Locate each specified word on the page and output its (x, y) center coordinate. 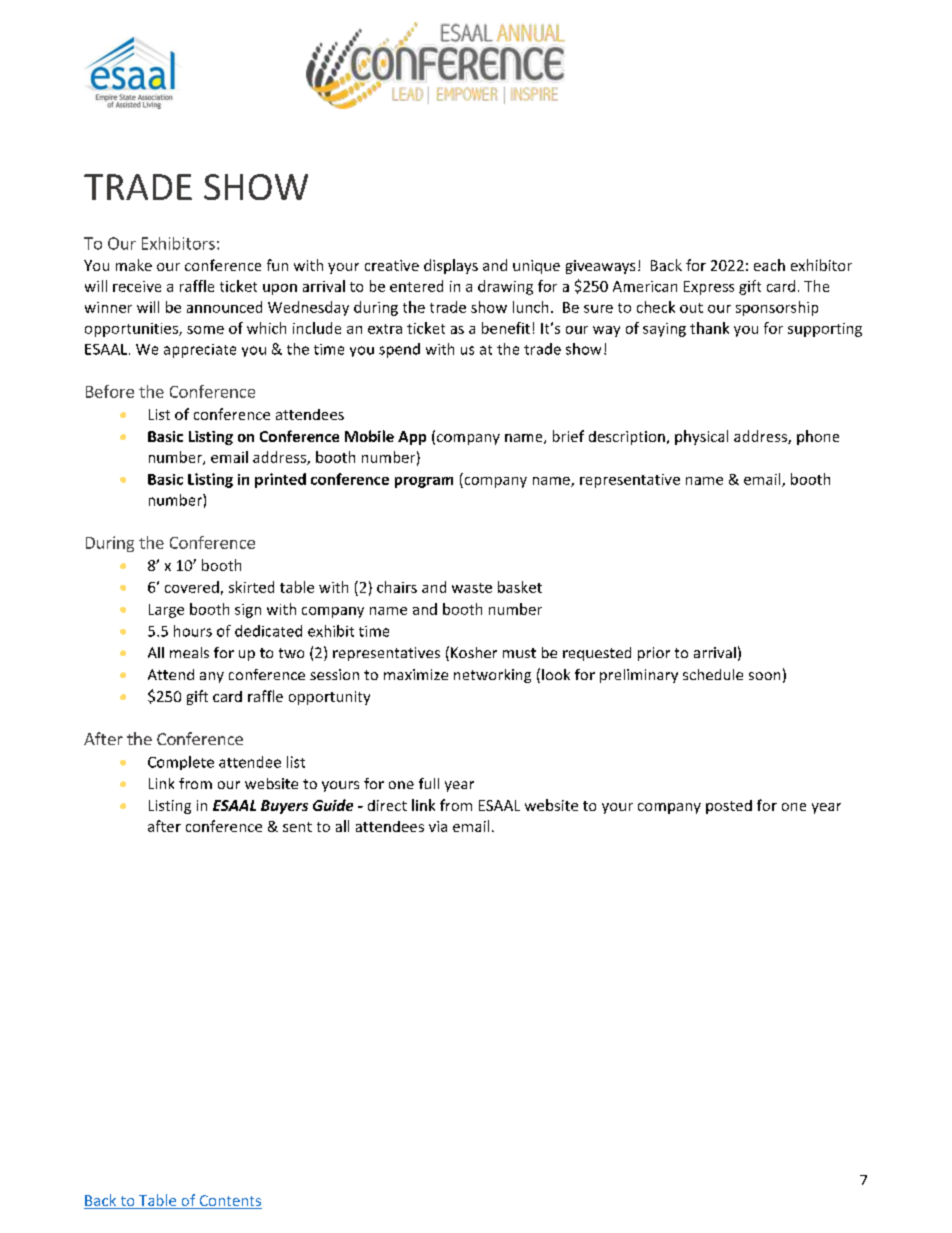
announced (224, 307)
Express (709, 288)
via (438, 826)
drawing (505, 287)
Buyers (284, 807)
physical (701, 437)
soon (764, 676)
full (429, 783)
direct (387, 805)
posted (729, 807)
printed (280, 480)
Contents (229, 1202)
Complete (181, 763)
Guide (333, 805)
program (424, 482)
